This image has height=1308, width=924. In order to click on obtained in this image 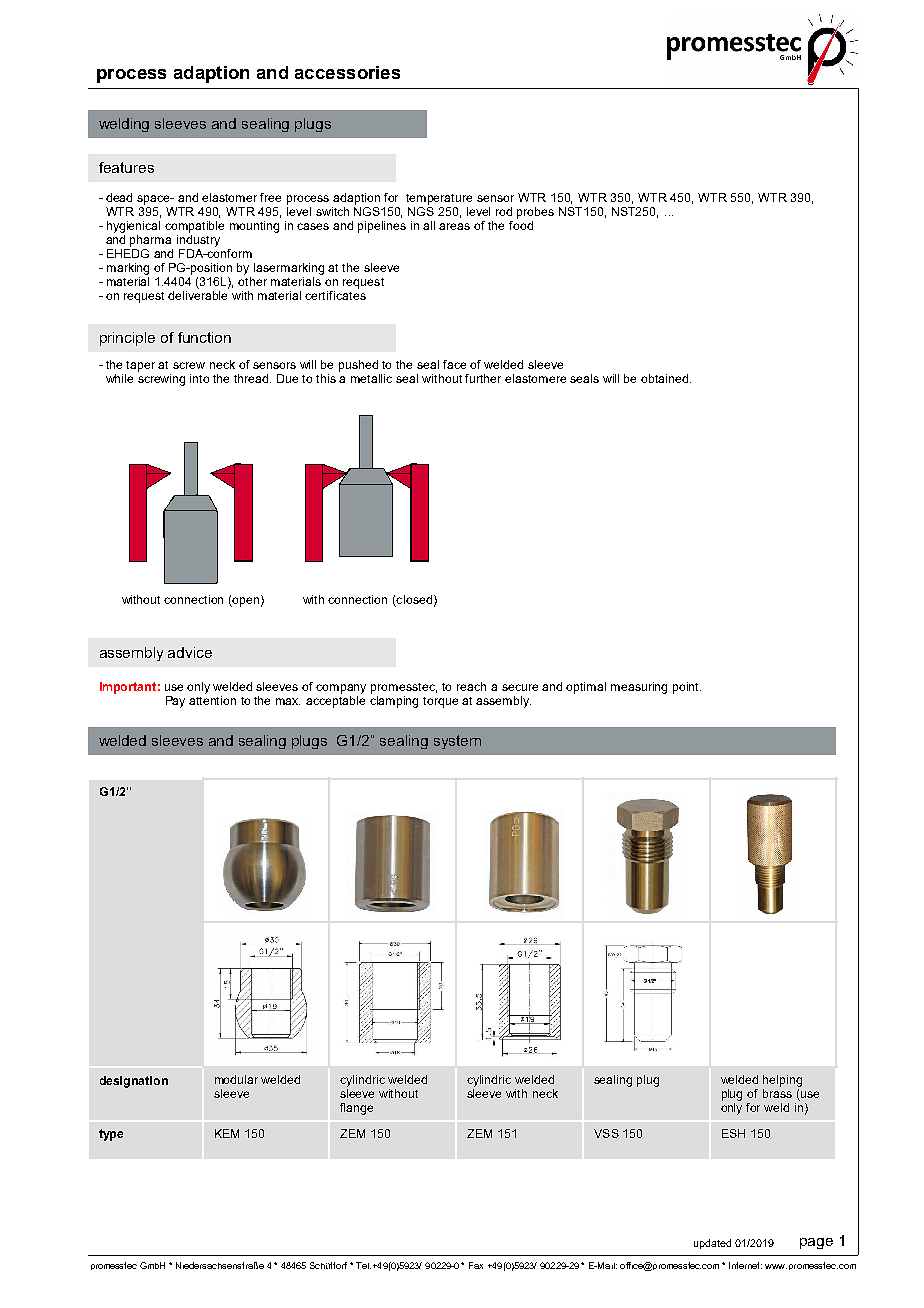, I will do `click(666, 378)`.
